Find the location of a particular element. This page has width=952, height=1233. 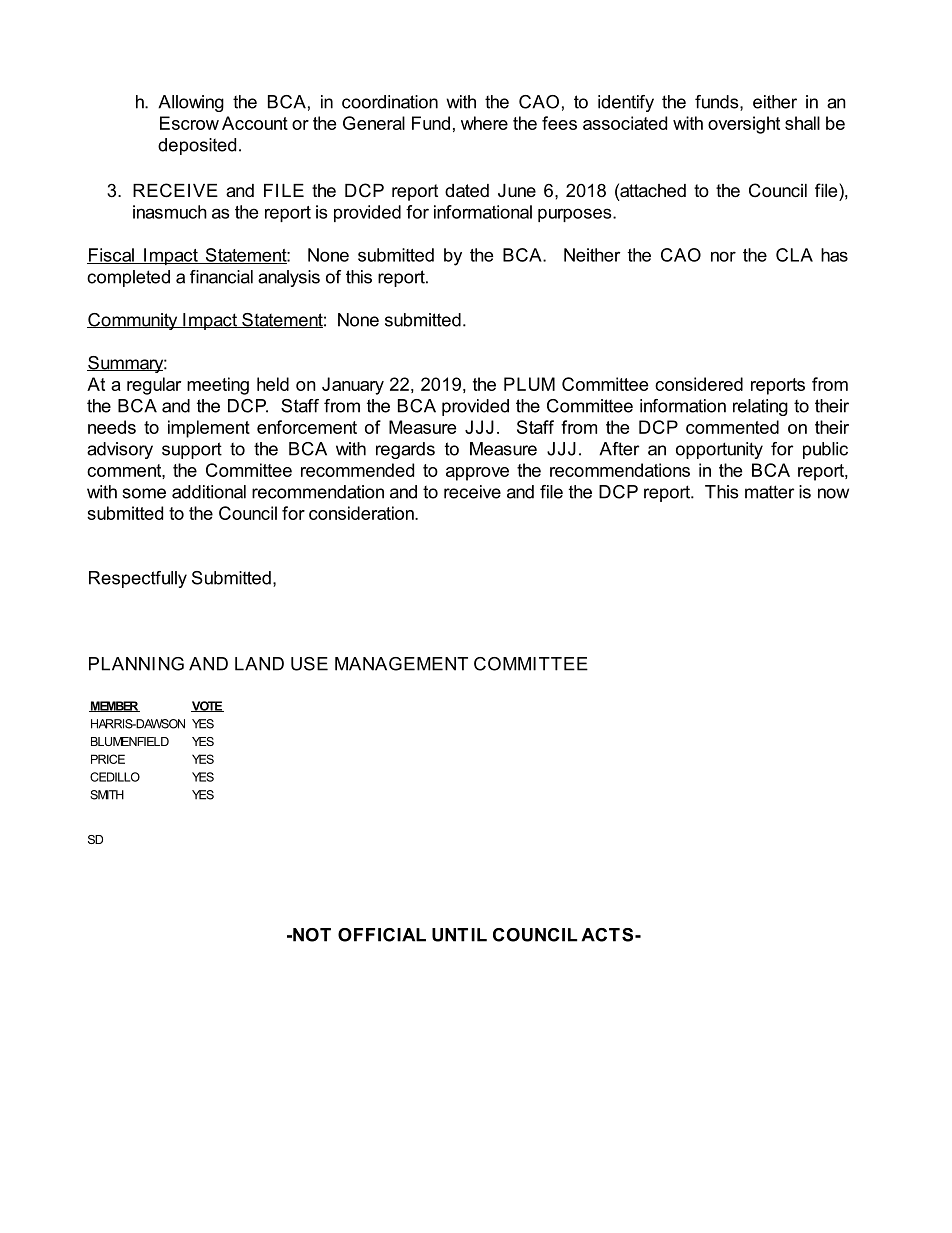

additional is located at coordinates (209, 492).
